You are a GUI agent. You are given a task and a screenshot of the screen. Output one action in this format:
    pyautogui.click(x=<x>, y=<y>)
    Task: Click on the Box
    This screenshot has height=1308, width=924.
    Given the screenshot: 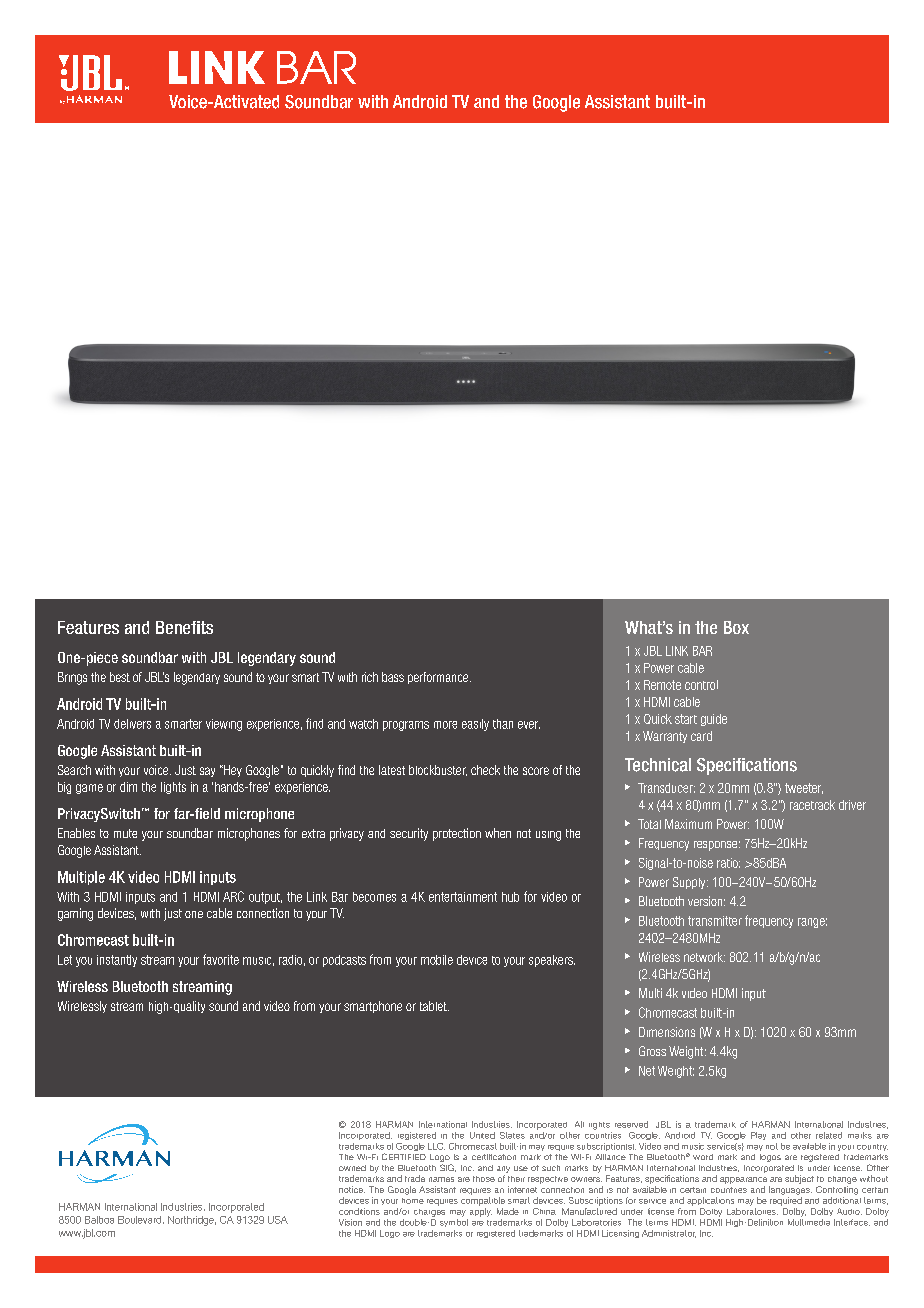 What is the action you would take?
    pyautogui.click(x=736, y=627)
